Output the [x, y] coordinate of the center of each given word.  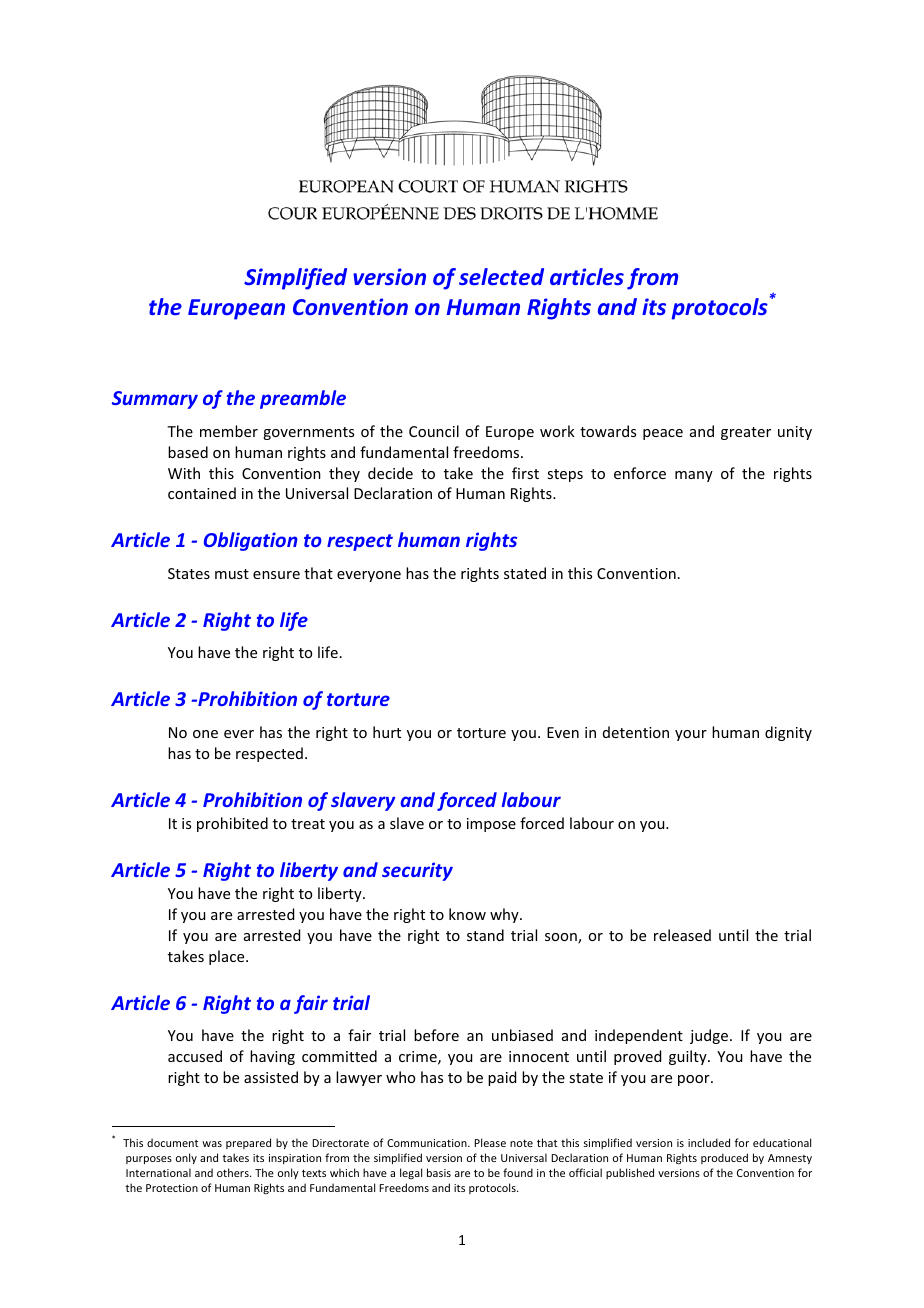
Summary [155, 400]
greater [746, 433]
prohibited [232, 824]
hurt [387, 732]
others [234, 1172]
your [691, 735]
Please [490, 1142]
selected [501, 276]
